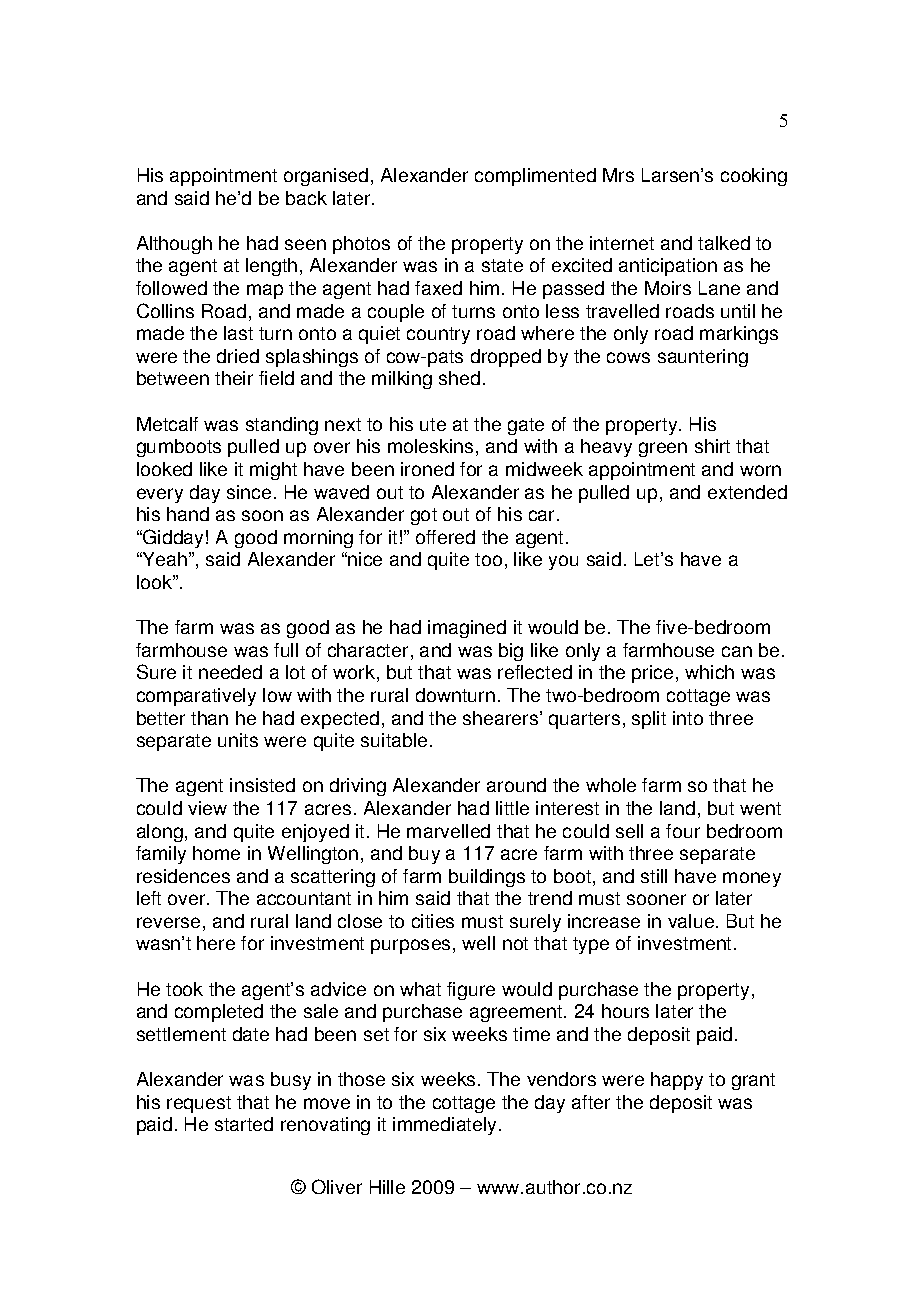 This page has width=924, height=1308. What do you see at coordinates (174, 245) in the page?
I see `Although` at bounding box center [174, 245].
